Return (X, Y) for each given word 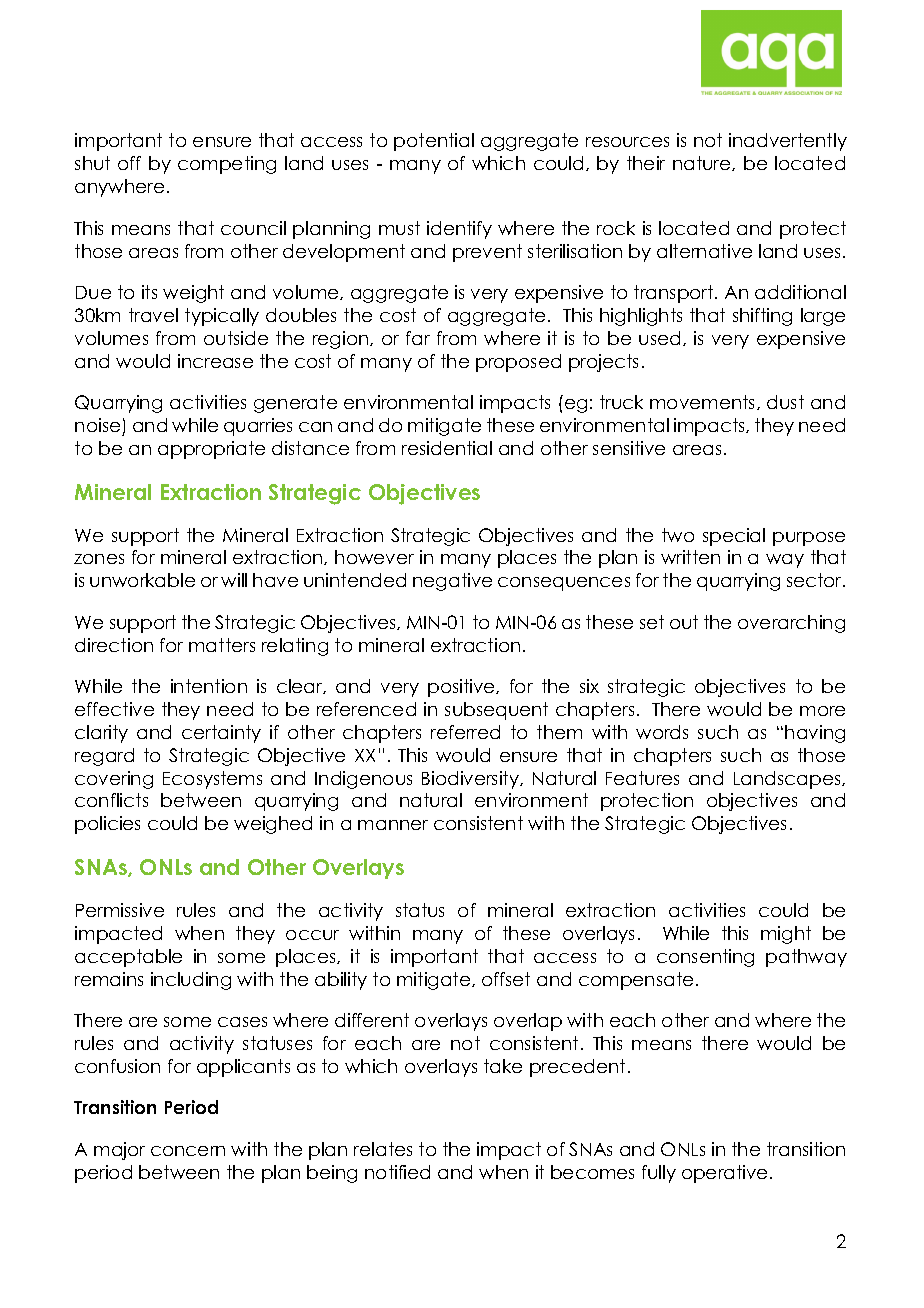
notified (397, 1172)
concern (188, 1151)
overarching (791, 624)
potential (434, 142)
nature (703, 163)
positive (462, 688)
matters (222, 645)
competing (227, 165)
